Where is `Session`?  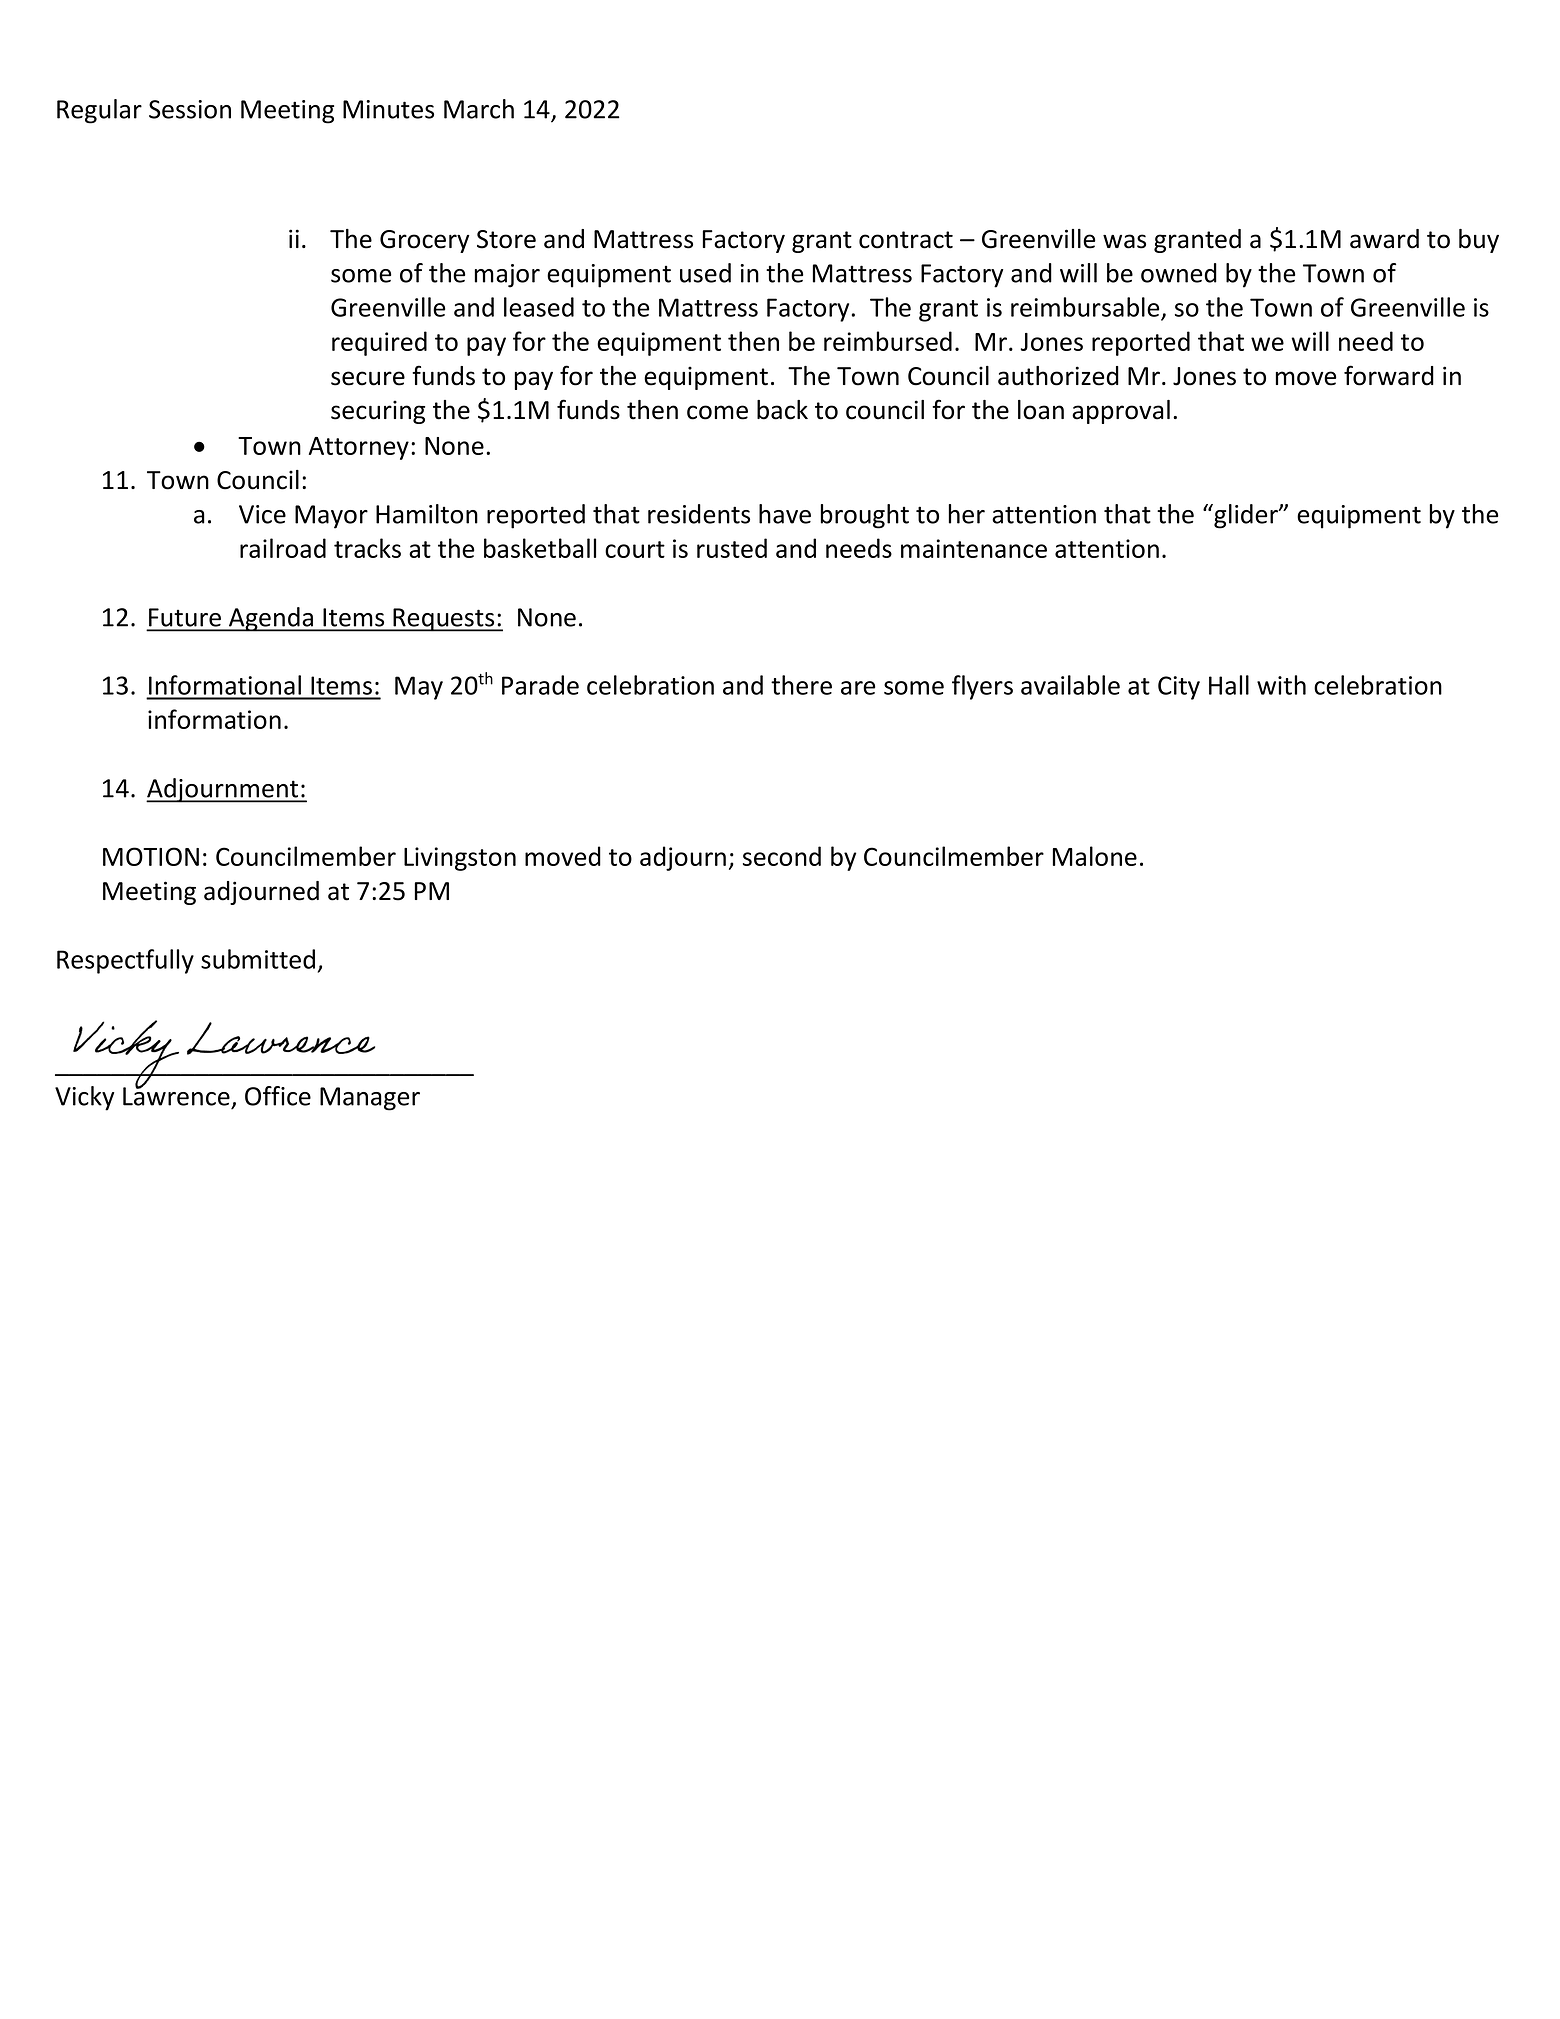 Session is located at coordinates (190, 109).
